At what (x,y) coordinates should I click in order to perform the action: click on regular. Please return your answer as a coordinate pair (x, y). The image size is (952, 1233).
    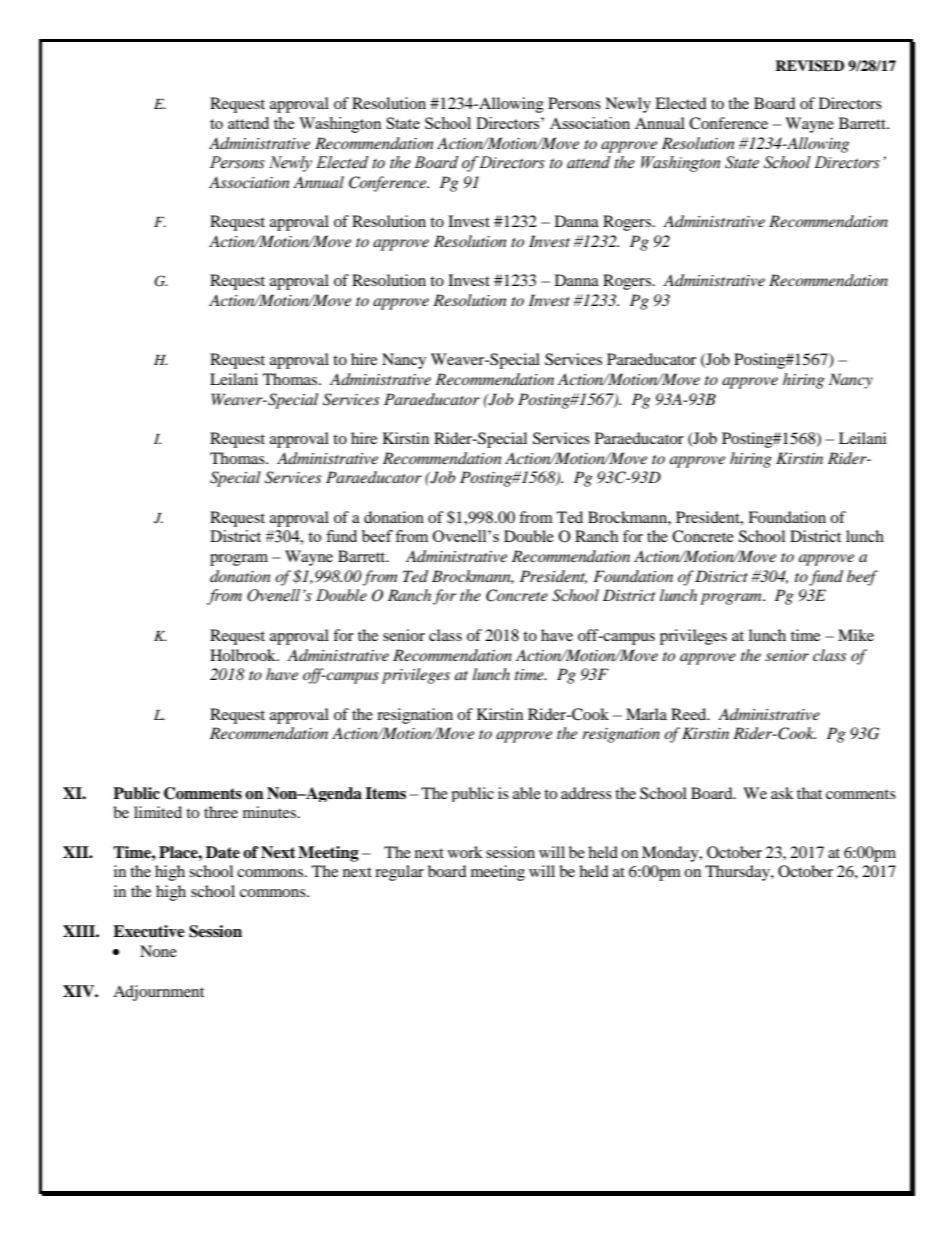
    Looking at the image, I should click on (399, 873).
